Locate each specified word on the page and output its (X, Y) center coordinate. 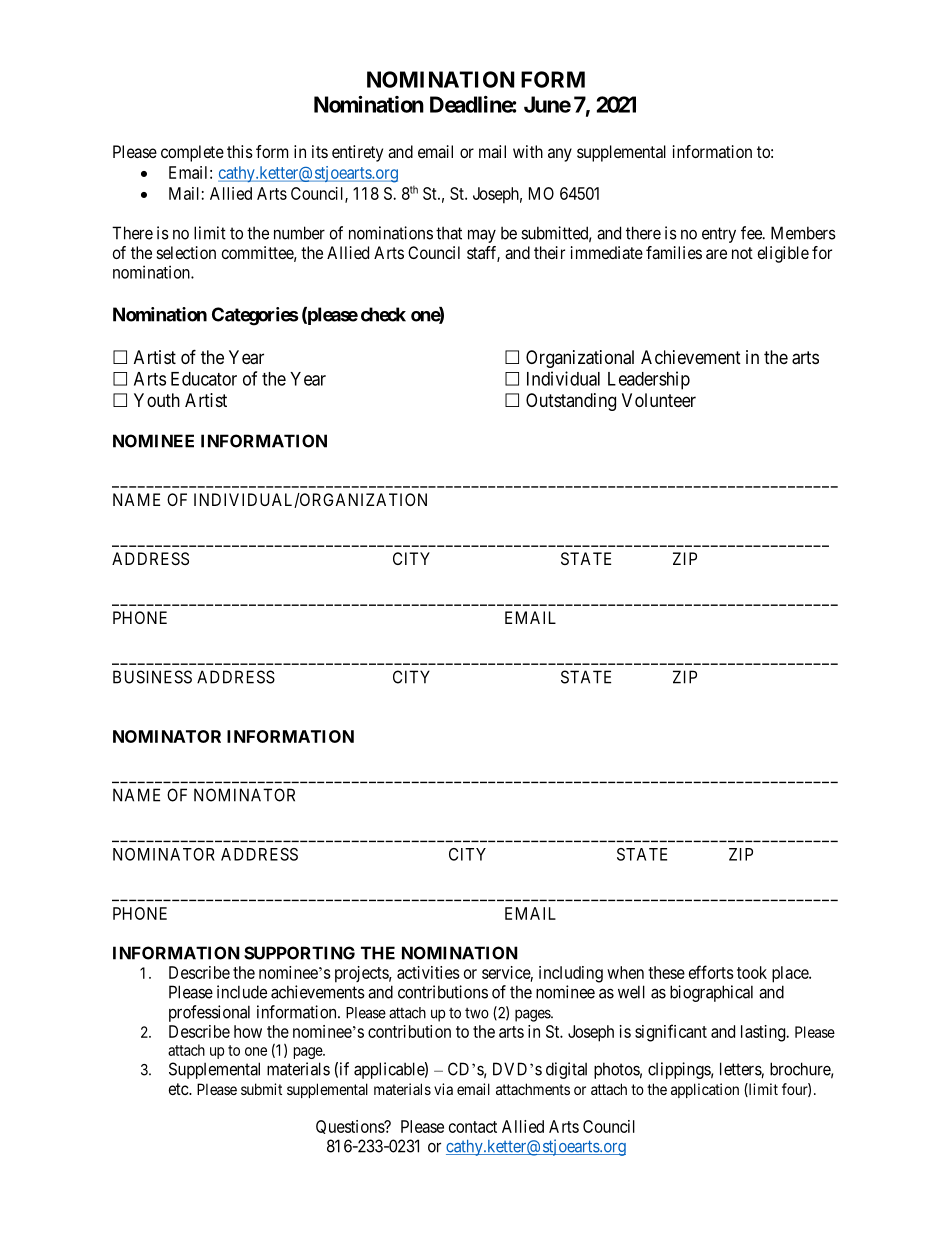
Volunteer (659, 400)
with (528, 151)
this (240, 151)
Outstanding (571, 402)
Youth (157, 400)
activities (428, 972)
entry (719, 235)
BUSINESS (152, 677)
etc (179, 1089)
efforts (711, 972)
